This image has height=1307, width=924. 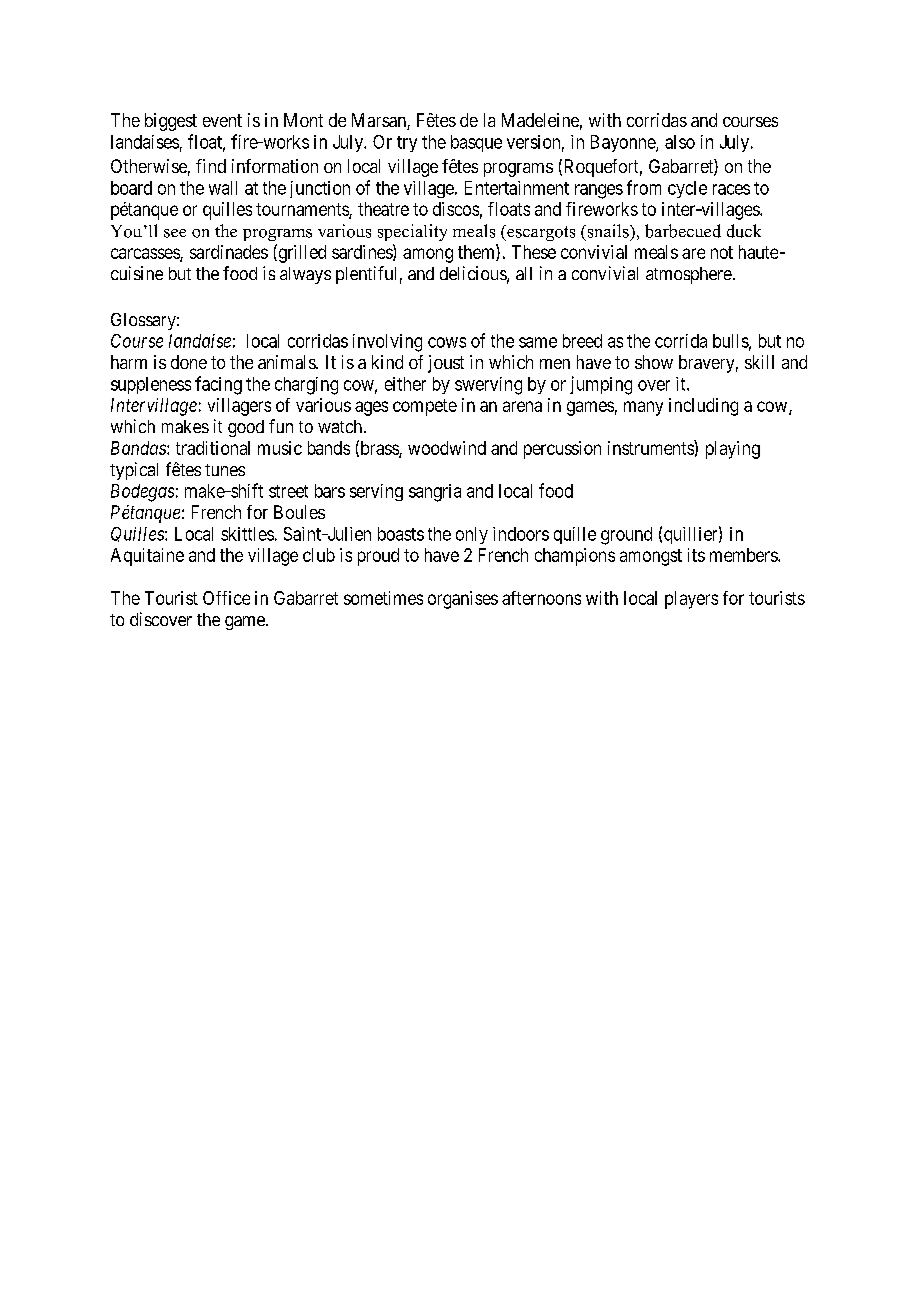 I want to click on also, so click(x=680, y=142).
